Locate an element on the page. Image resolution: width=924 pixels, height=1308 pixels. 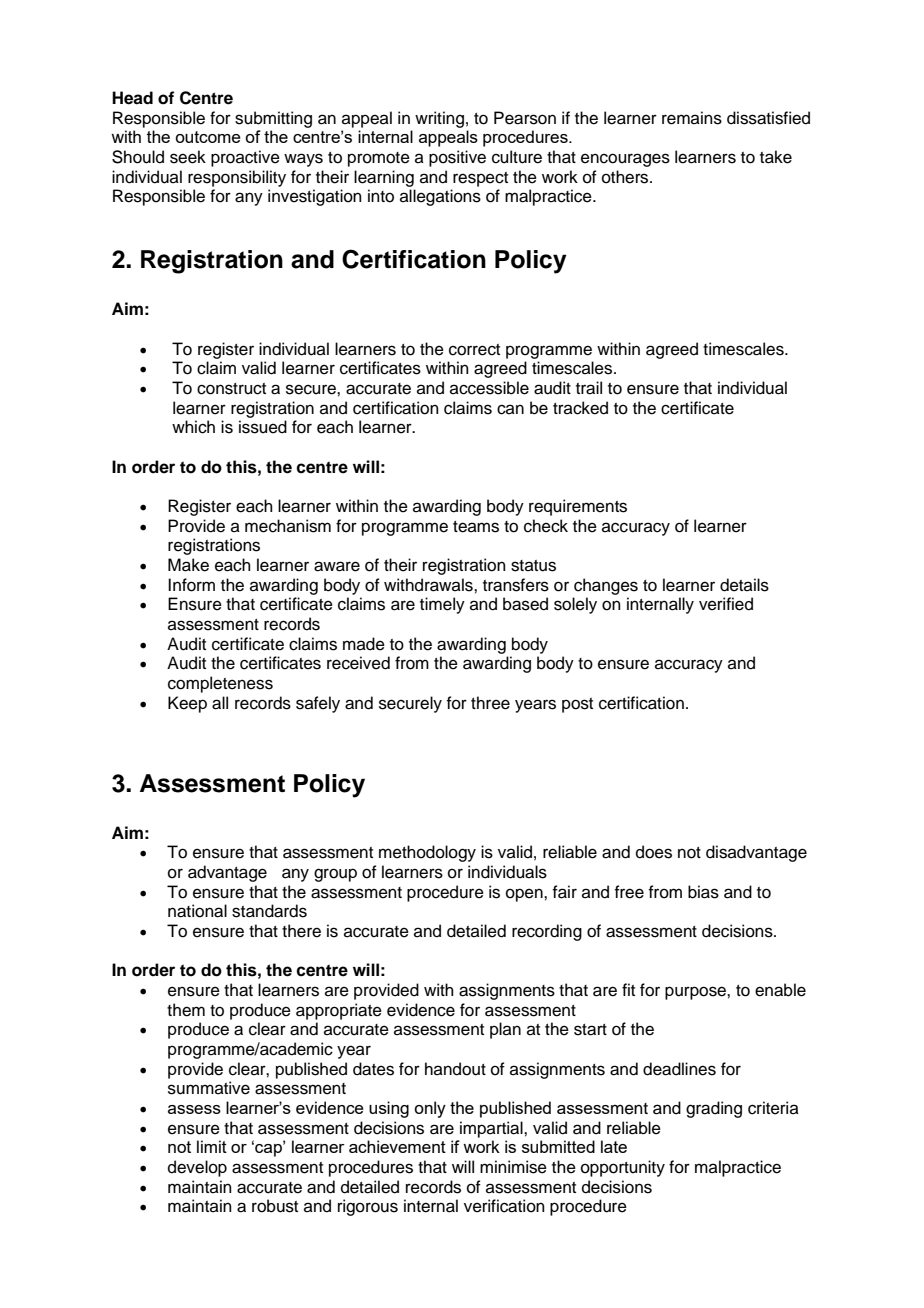
which is located at coordinates (193, 427).
